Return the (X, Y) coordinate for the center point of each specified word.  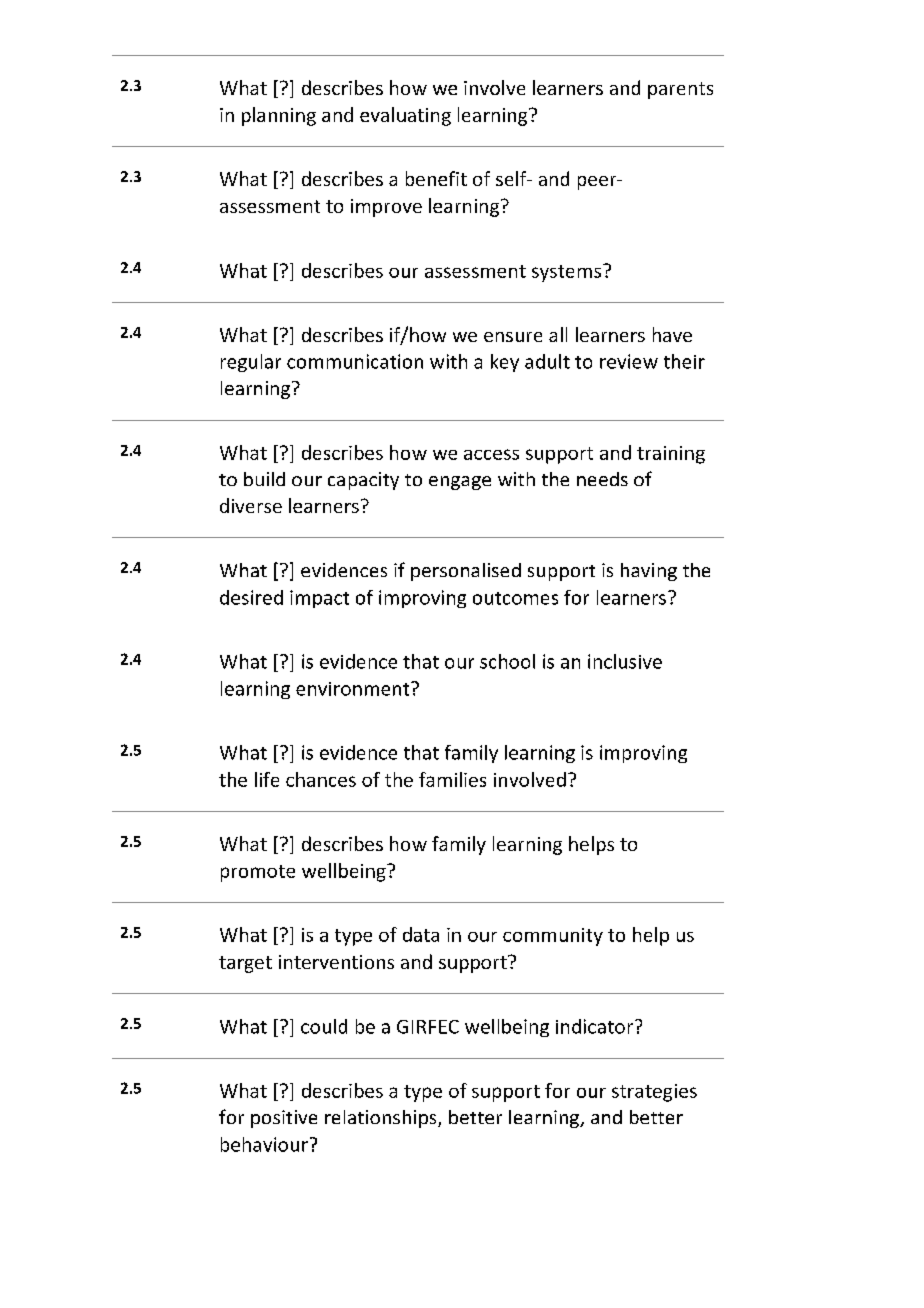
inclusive (625, 661)
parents (680, 90)
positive (284, 1119)
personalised (466, 572)
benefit (436, 178)
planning (279, 116)
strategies (654, 1093)
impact (319, 599)
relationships (382, 1119)
